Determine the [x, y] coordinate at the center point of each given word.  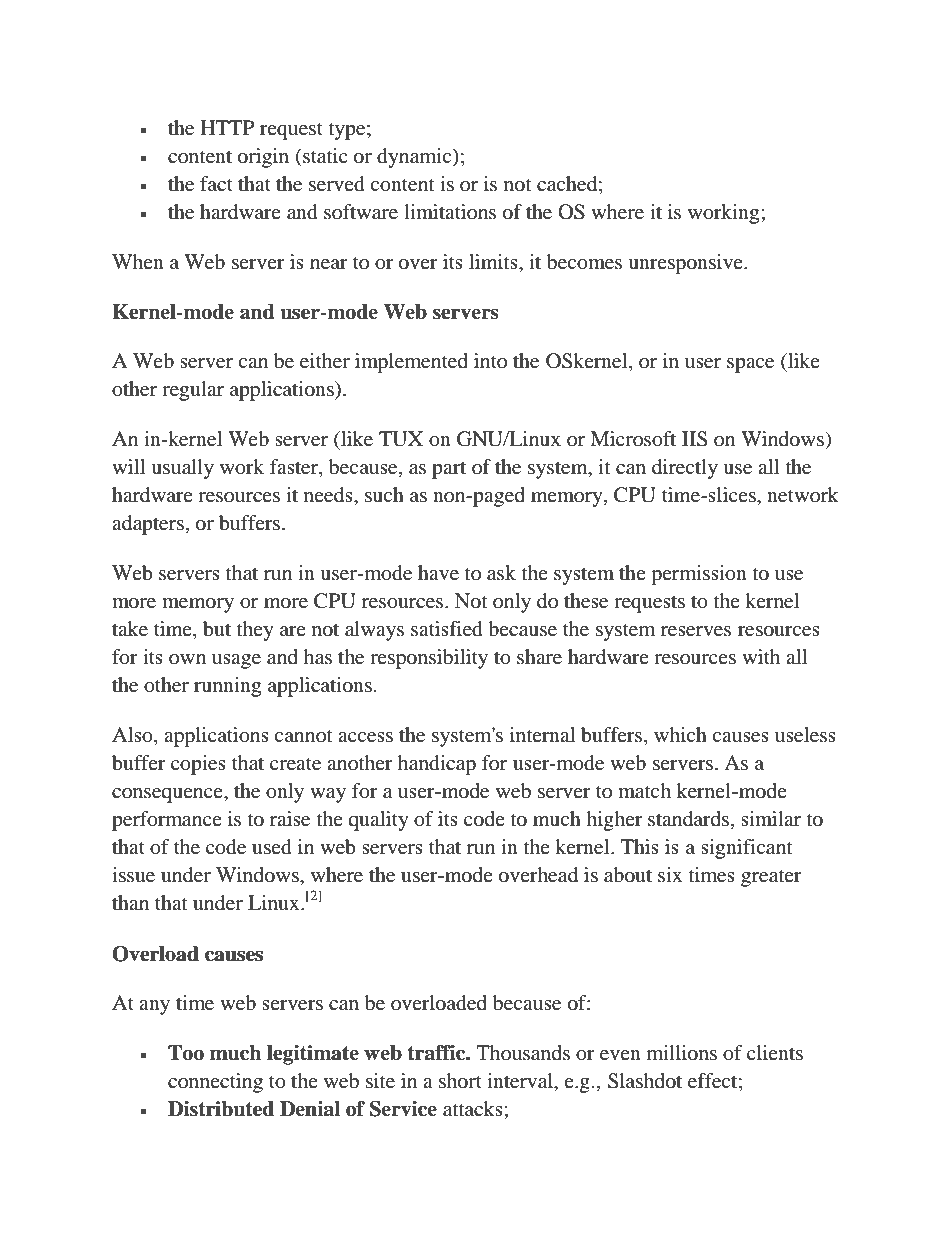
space [750, 365]
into [490, 360]
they [255, 631]
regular [193, 391]
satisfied [447, 629]
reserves [696, 631]
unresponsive [686, 264]
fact [216, 183]
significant [746, 849]
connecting [215, 1083]
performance [167, 821]
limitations [450, 211]
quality [378, 821]
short [460, 1081]
